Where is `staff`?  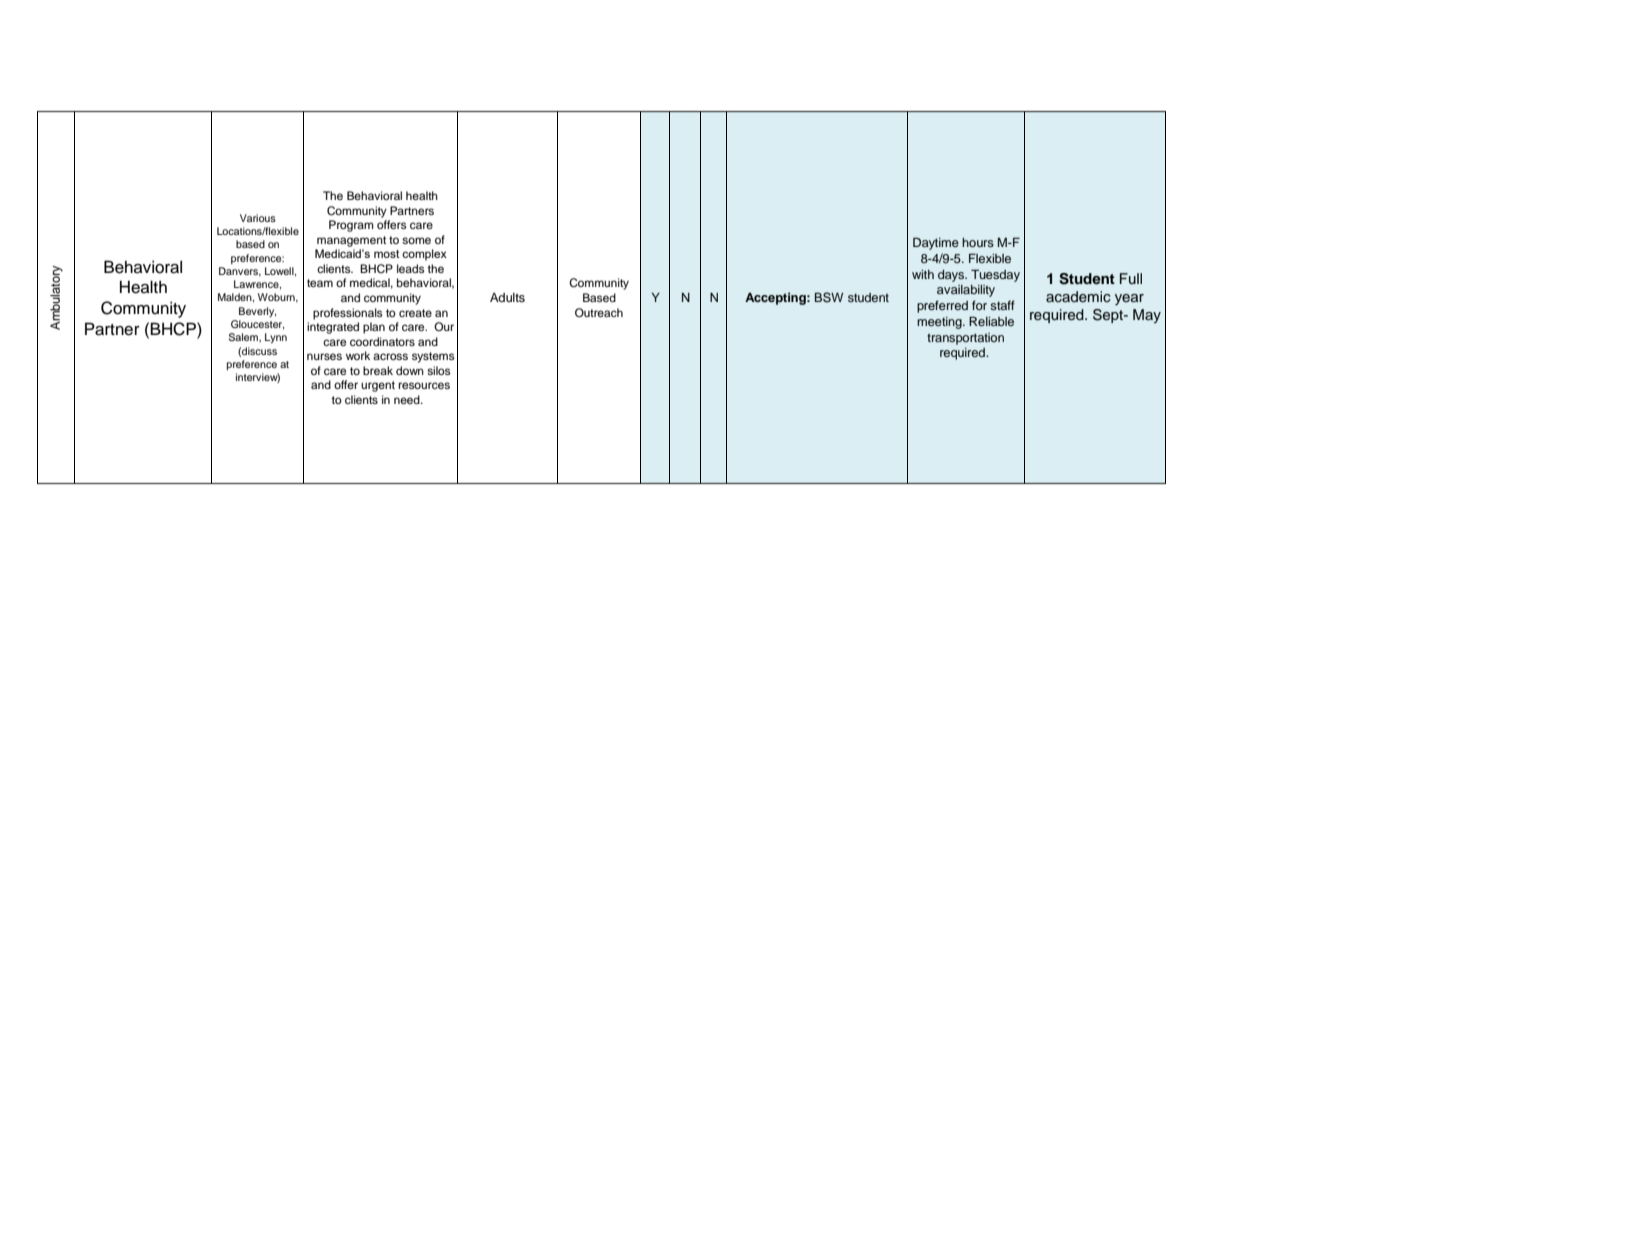 staff is located at coordinates (1002, 305).
